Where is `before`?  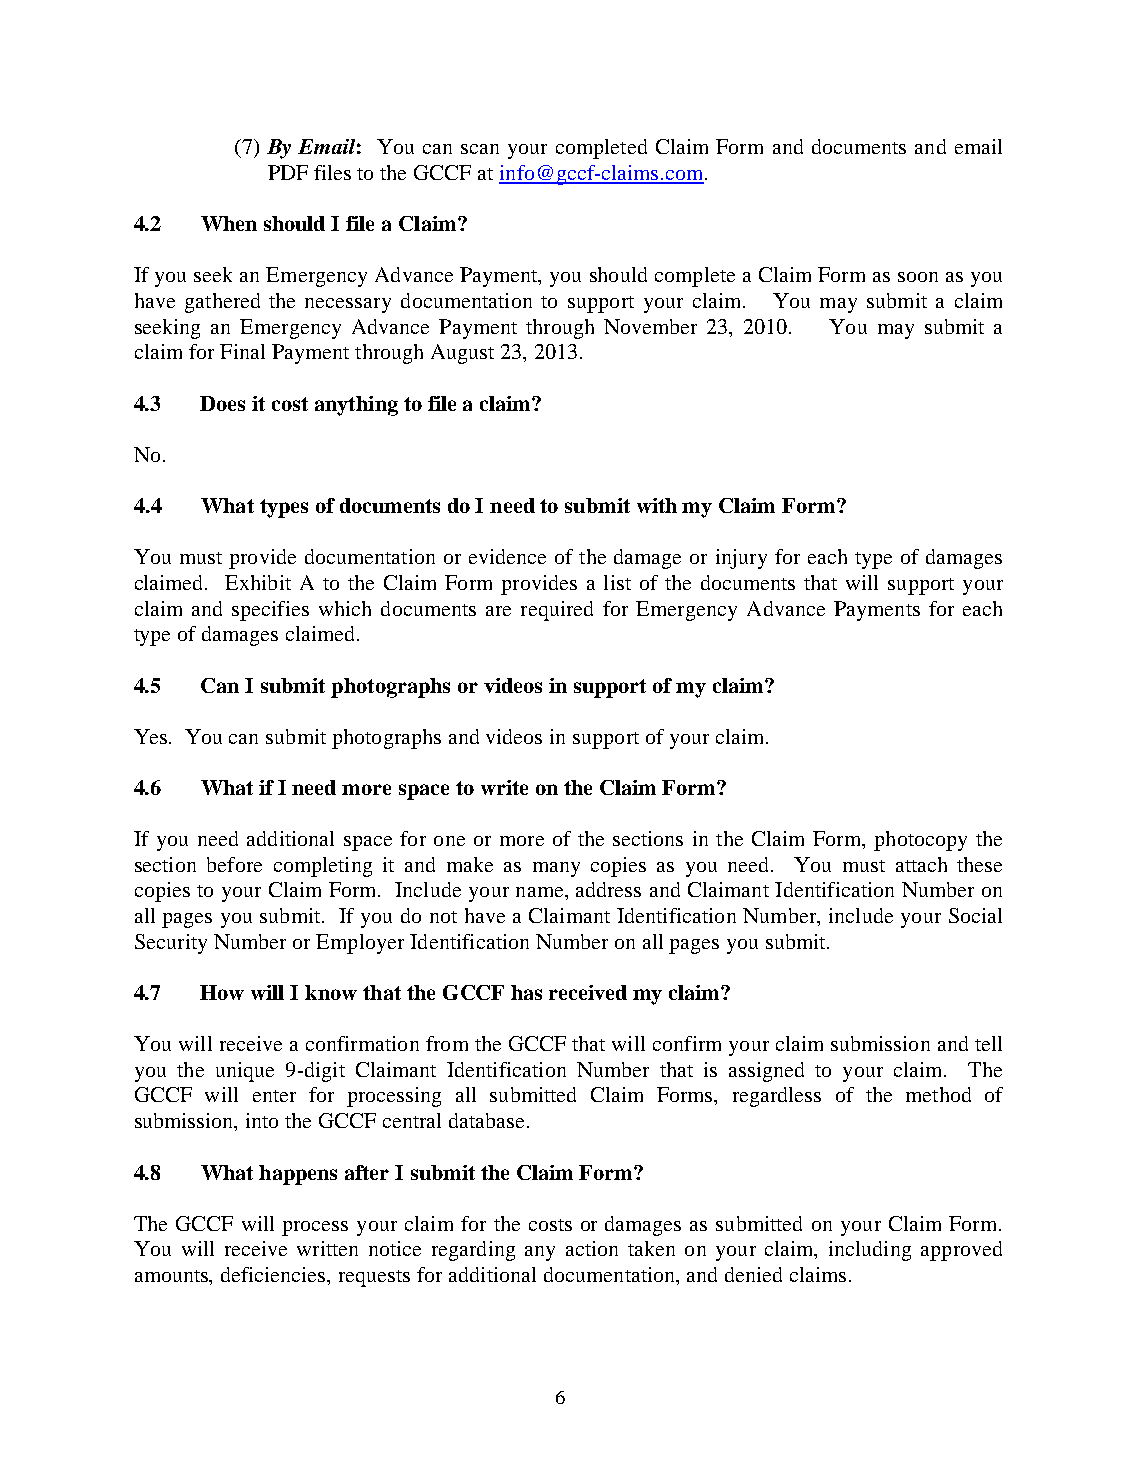 before is located at coordinates (234, 864).
